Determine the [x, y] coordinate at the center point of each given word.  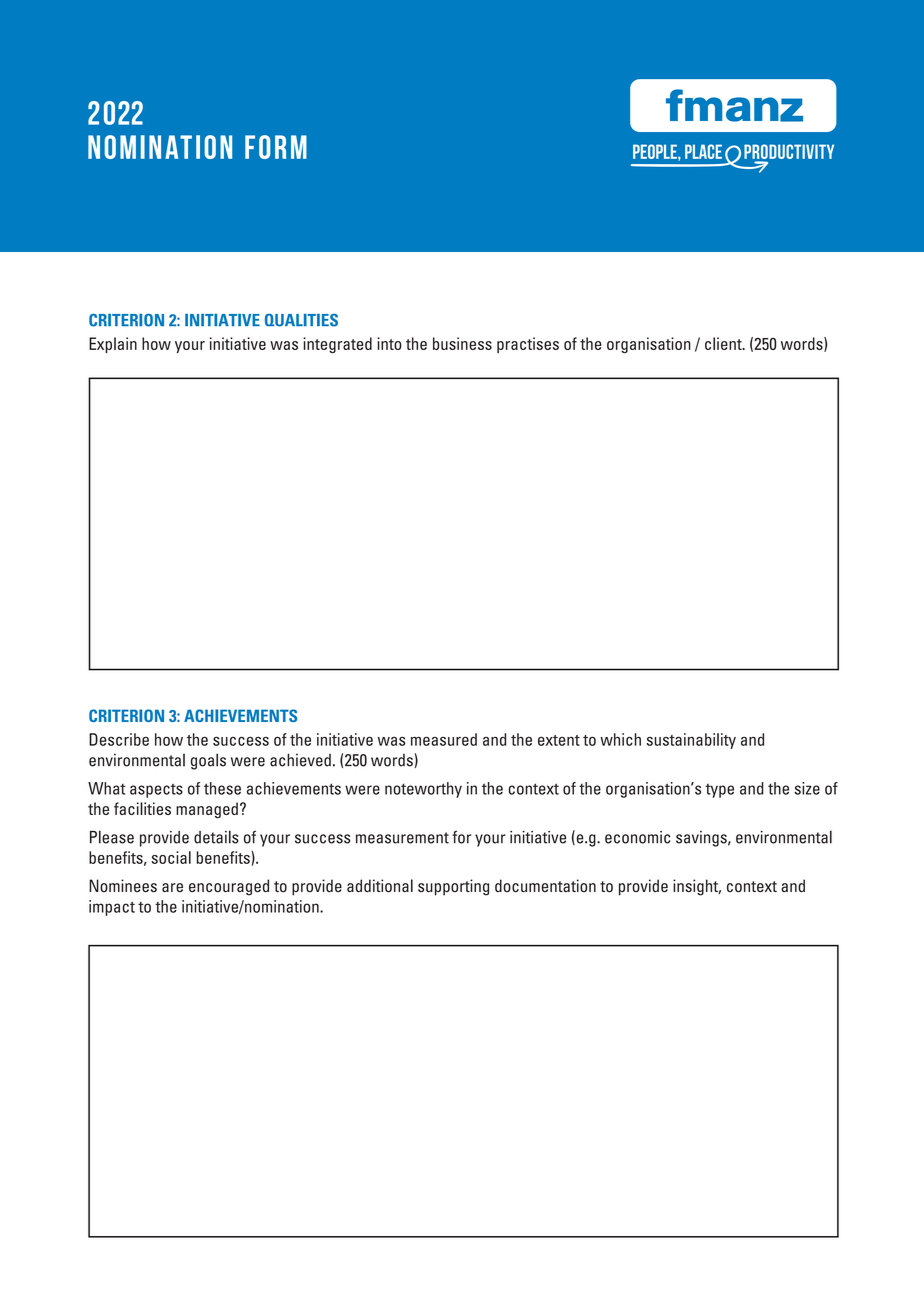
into [389, 343]
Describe [119, 739]
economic [637, 837]
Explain [113, 345]
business [462, 343]
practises [528, 345]
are [172, 887]
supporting [453, 887]
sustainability [691, 741]
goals [208, 761]
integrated [337, 345]
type [719, 791]
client [724, 343]
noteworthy [423, 790]
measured [444, 739]
